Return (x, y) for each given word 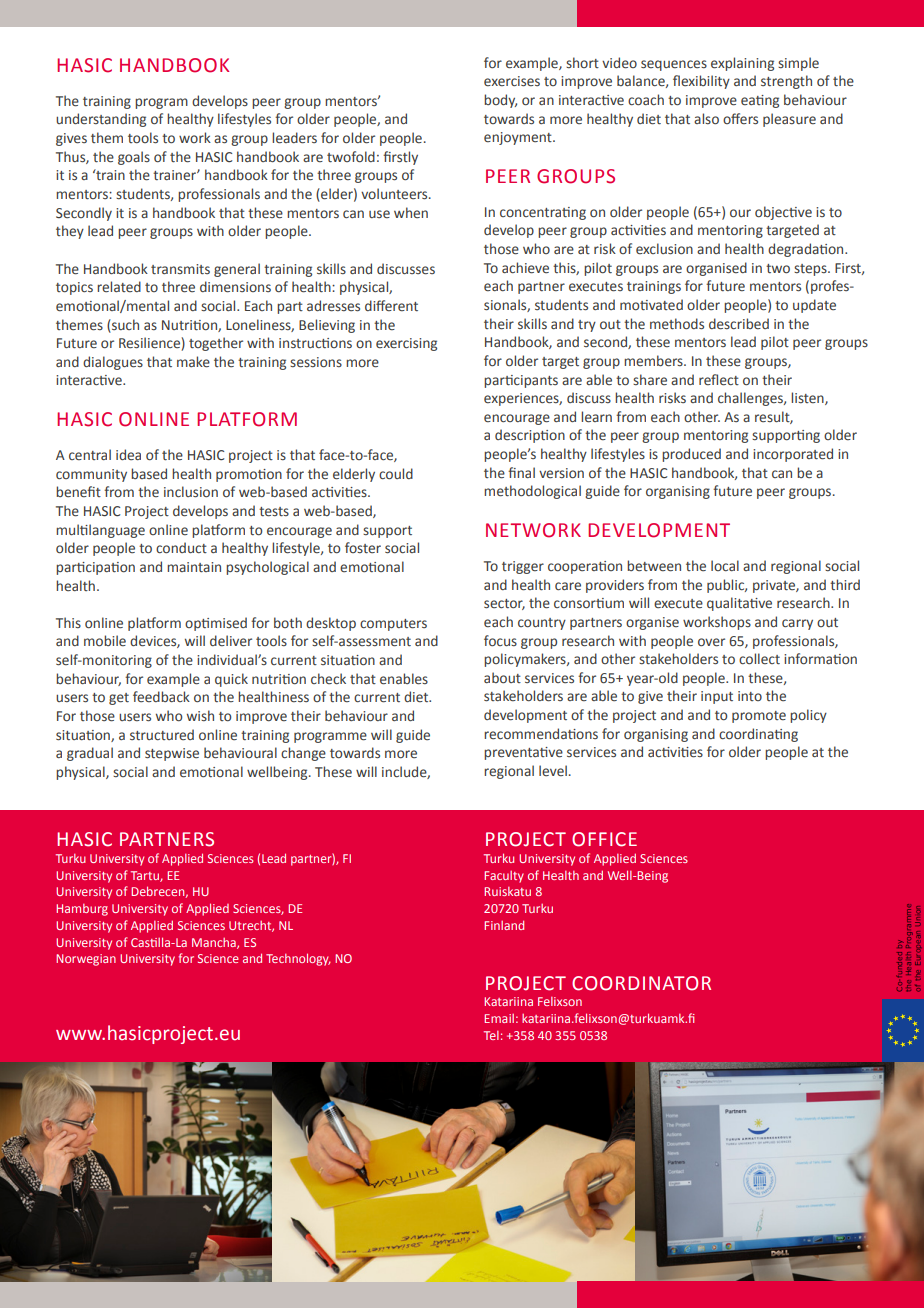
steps (811, 270)
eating (760, 101)
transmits (180, 269)
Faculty (504, 877)
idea (128, 455)
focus (500, 641)
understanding (101, 120)
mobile (105, 641)
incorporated (793, 455)
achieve (525, 268)
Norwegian (86, 960)
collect (759, 659)
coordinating (758, 735)
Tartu (146, 876)
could (396, 474)
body (500, 101)
